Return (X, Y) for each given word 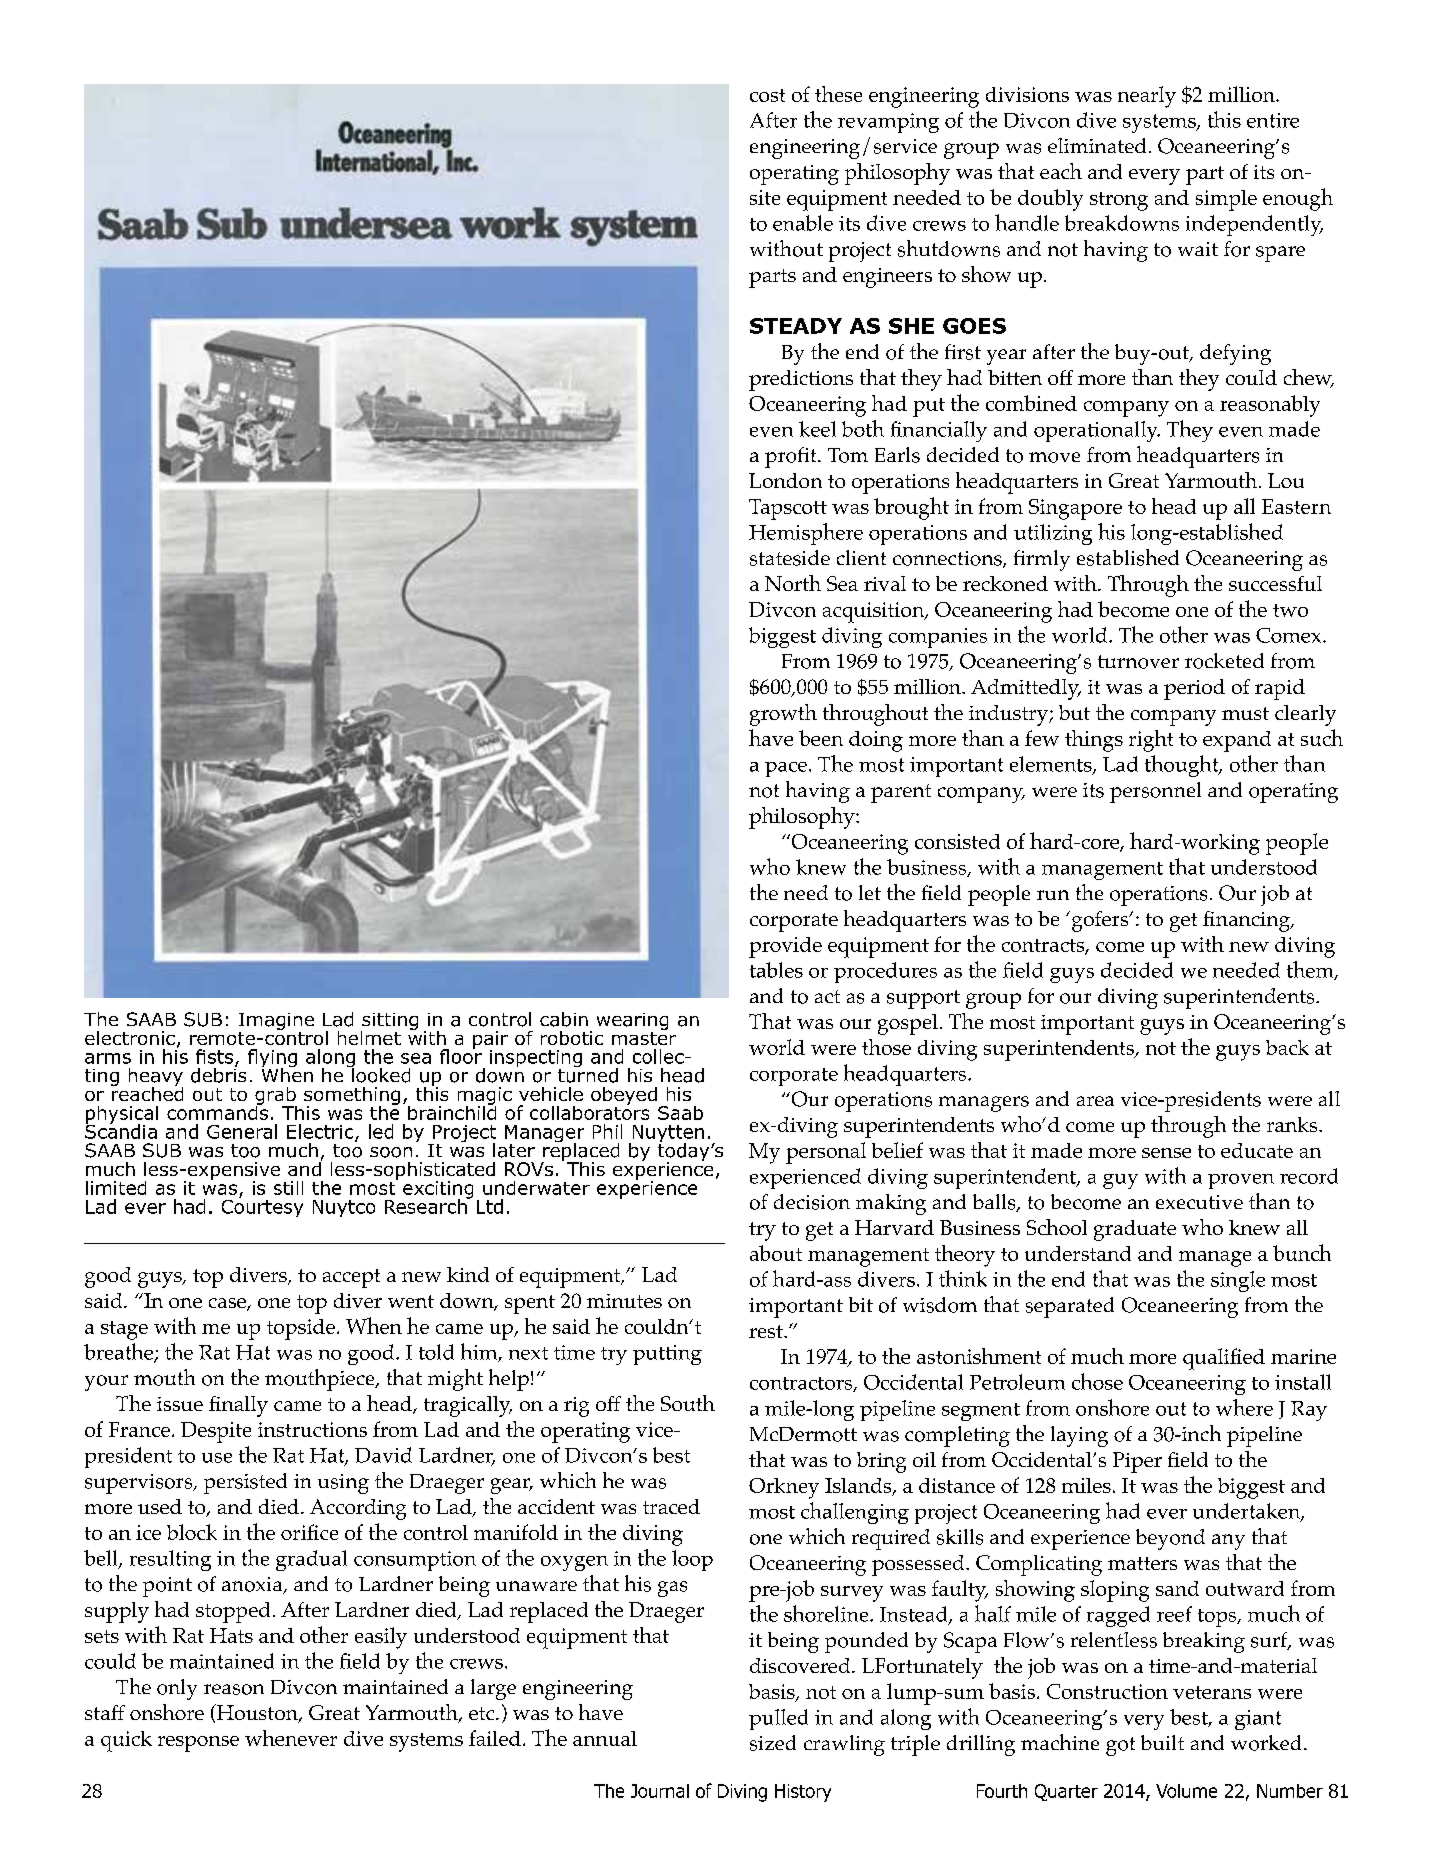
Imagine (276, 1021)
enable (803, 223)
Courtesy (262, 1207)
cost (767, 95)
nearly (1147, 97)
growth (783, 715)
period (1194, 689)
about (776, 1253)
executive (1199, 1202)
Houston (257, 1713)
